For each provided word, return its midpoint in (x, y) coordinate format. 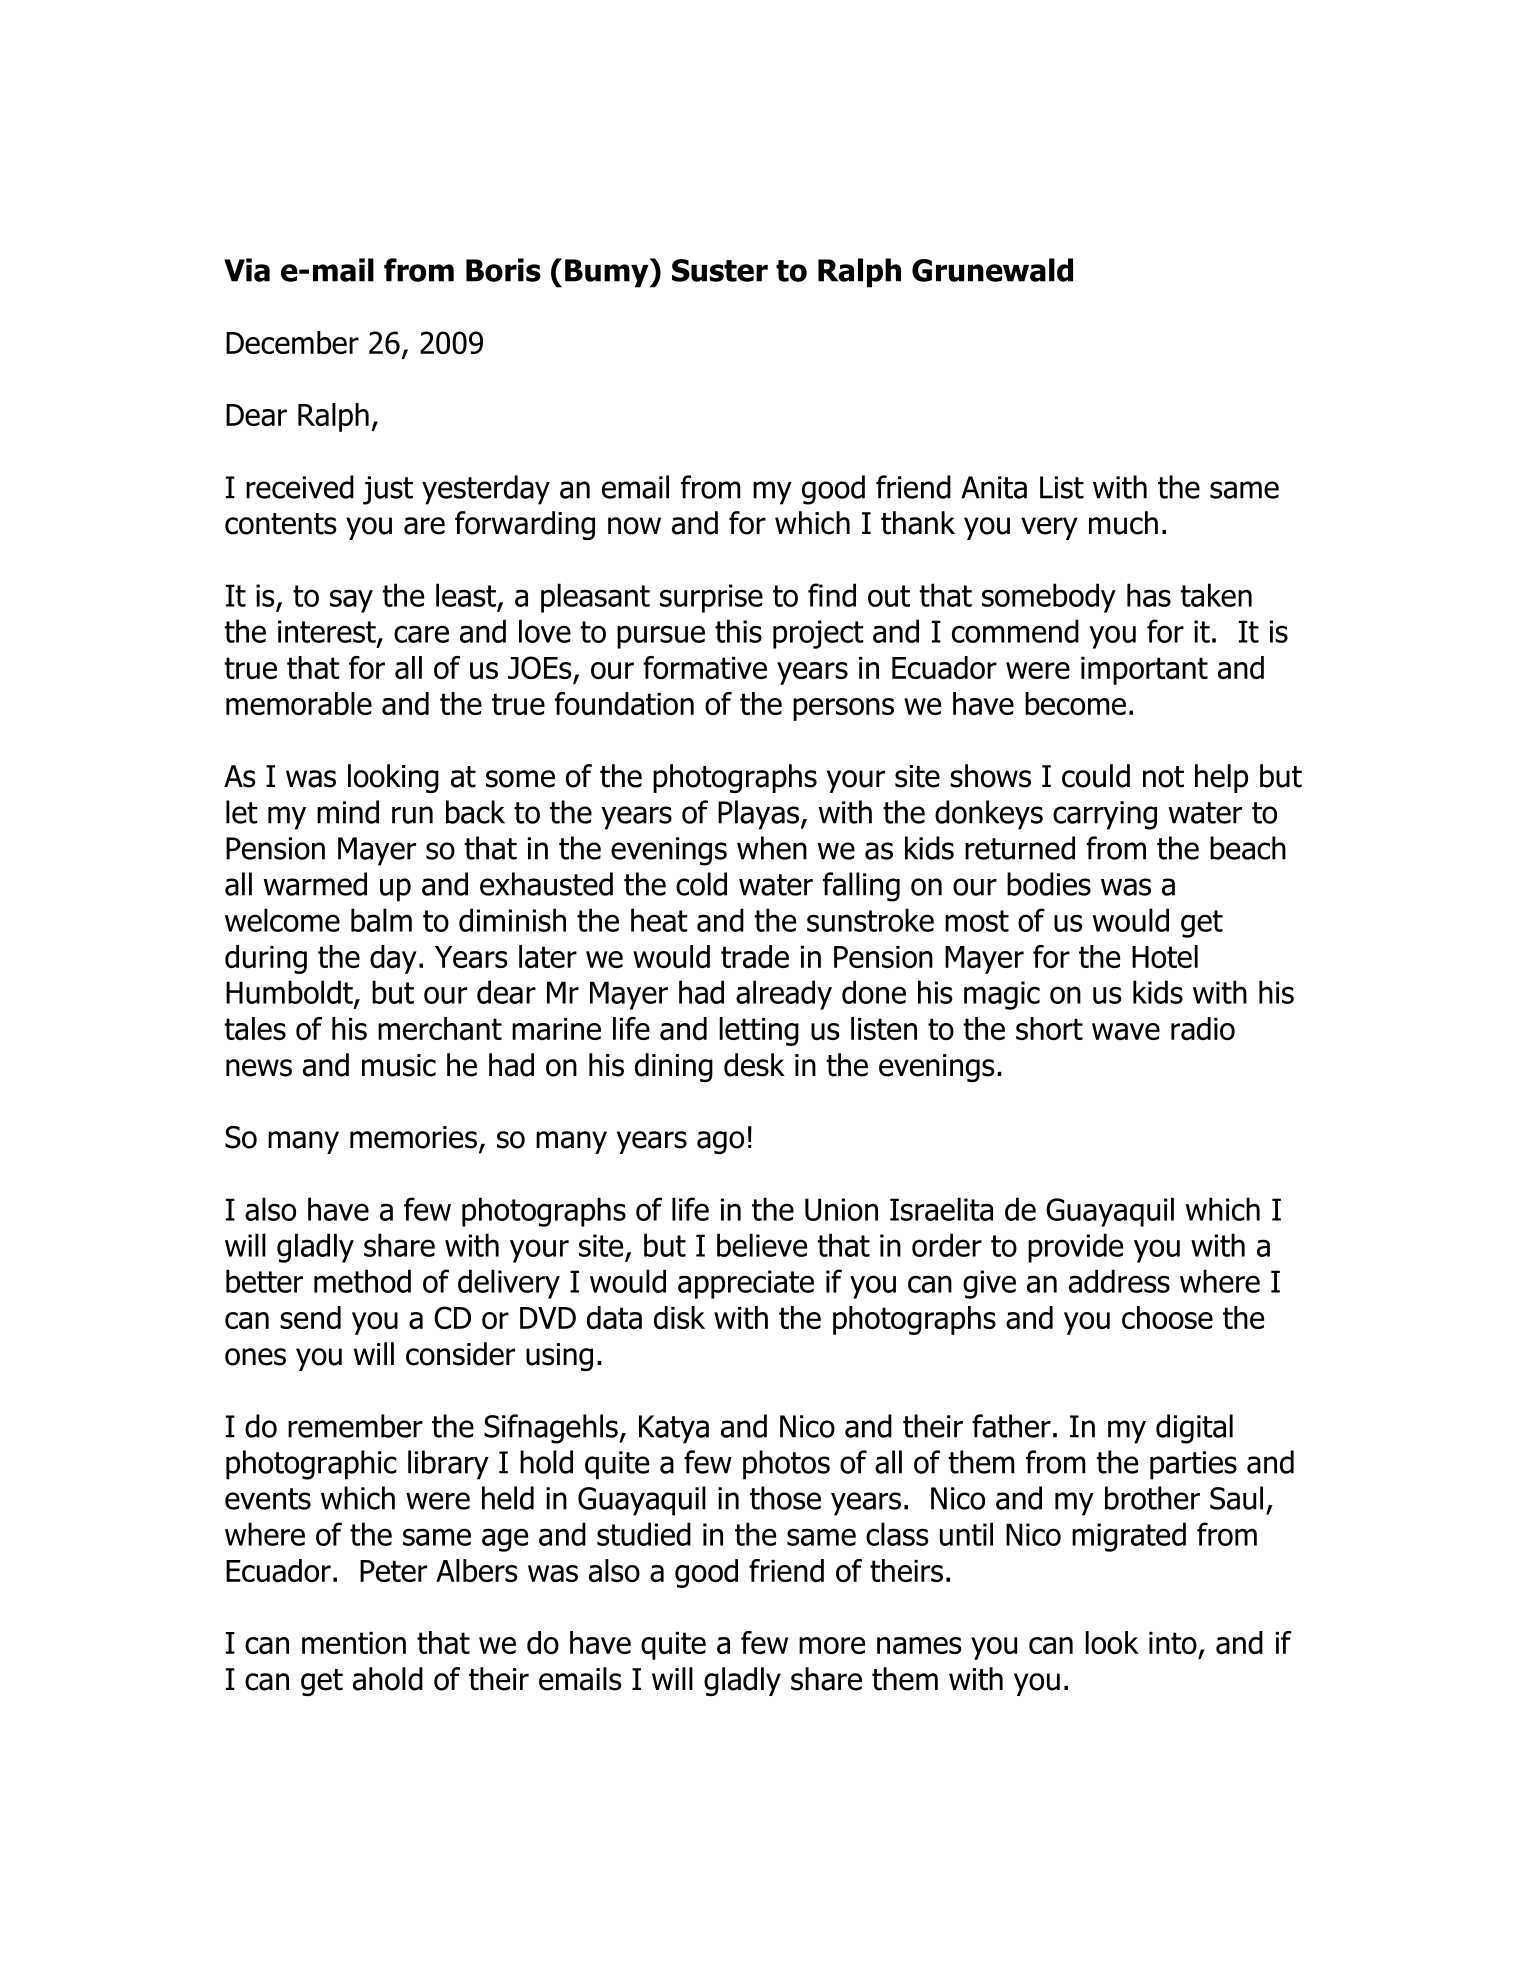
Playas (758, 815)
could (1096, 776)
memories (413, 1137)
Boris (503, 270)
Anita (994, 487)
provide (1075, 1248)
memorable (299, 703)
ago (720, 1142)
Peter (393, 1571)
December (292, 342)
